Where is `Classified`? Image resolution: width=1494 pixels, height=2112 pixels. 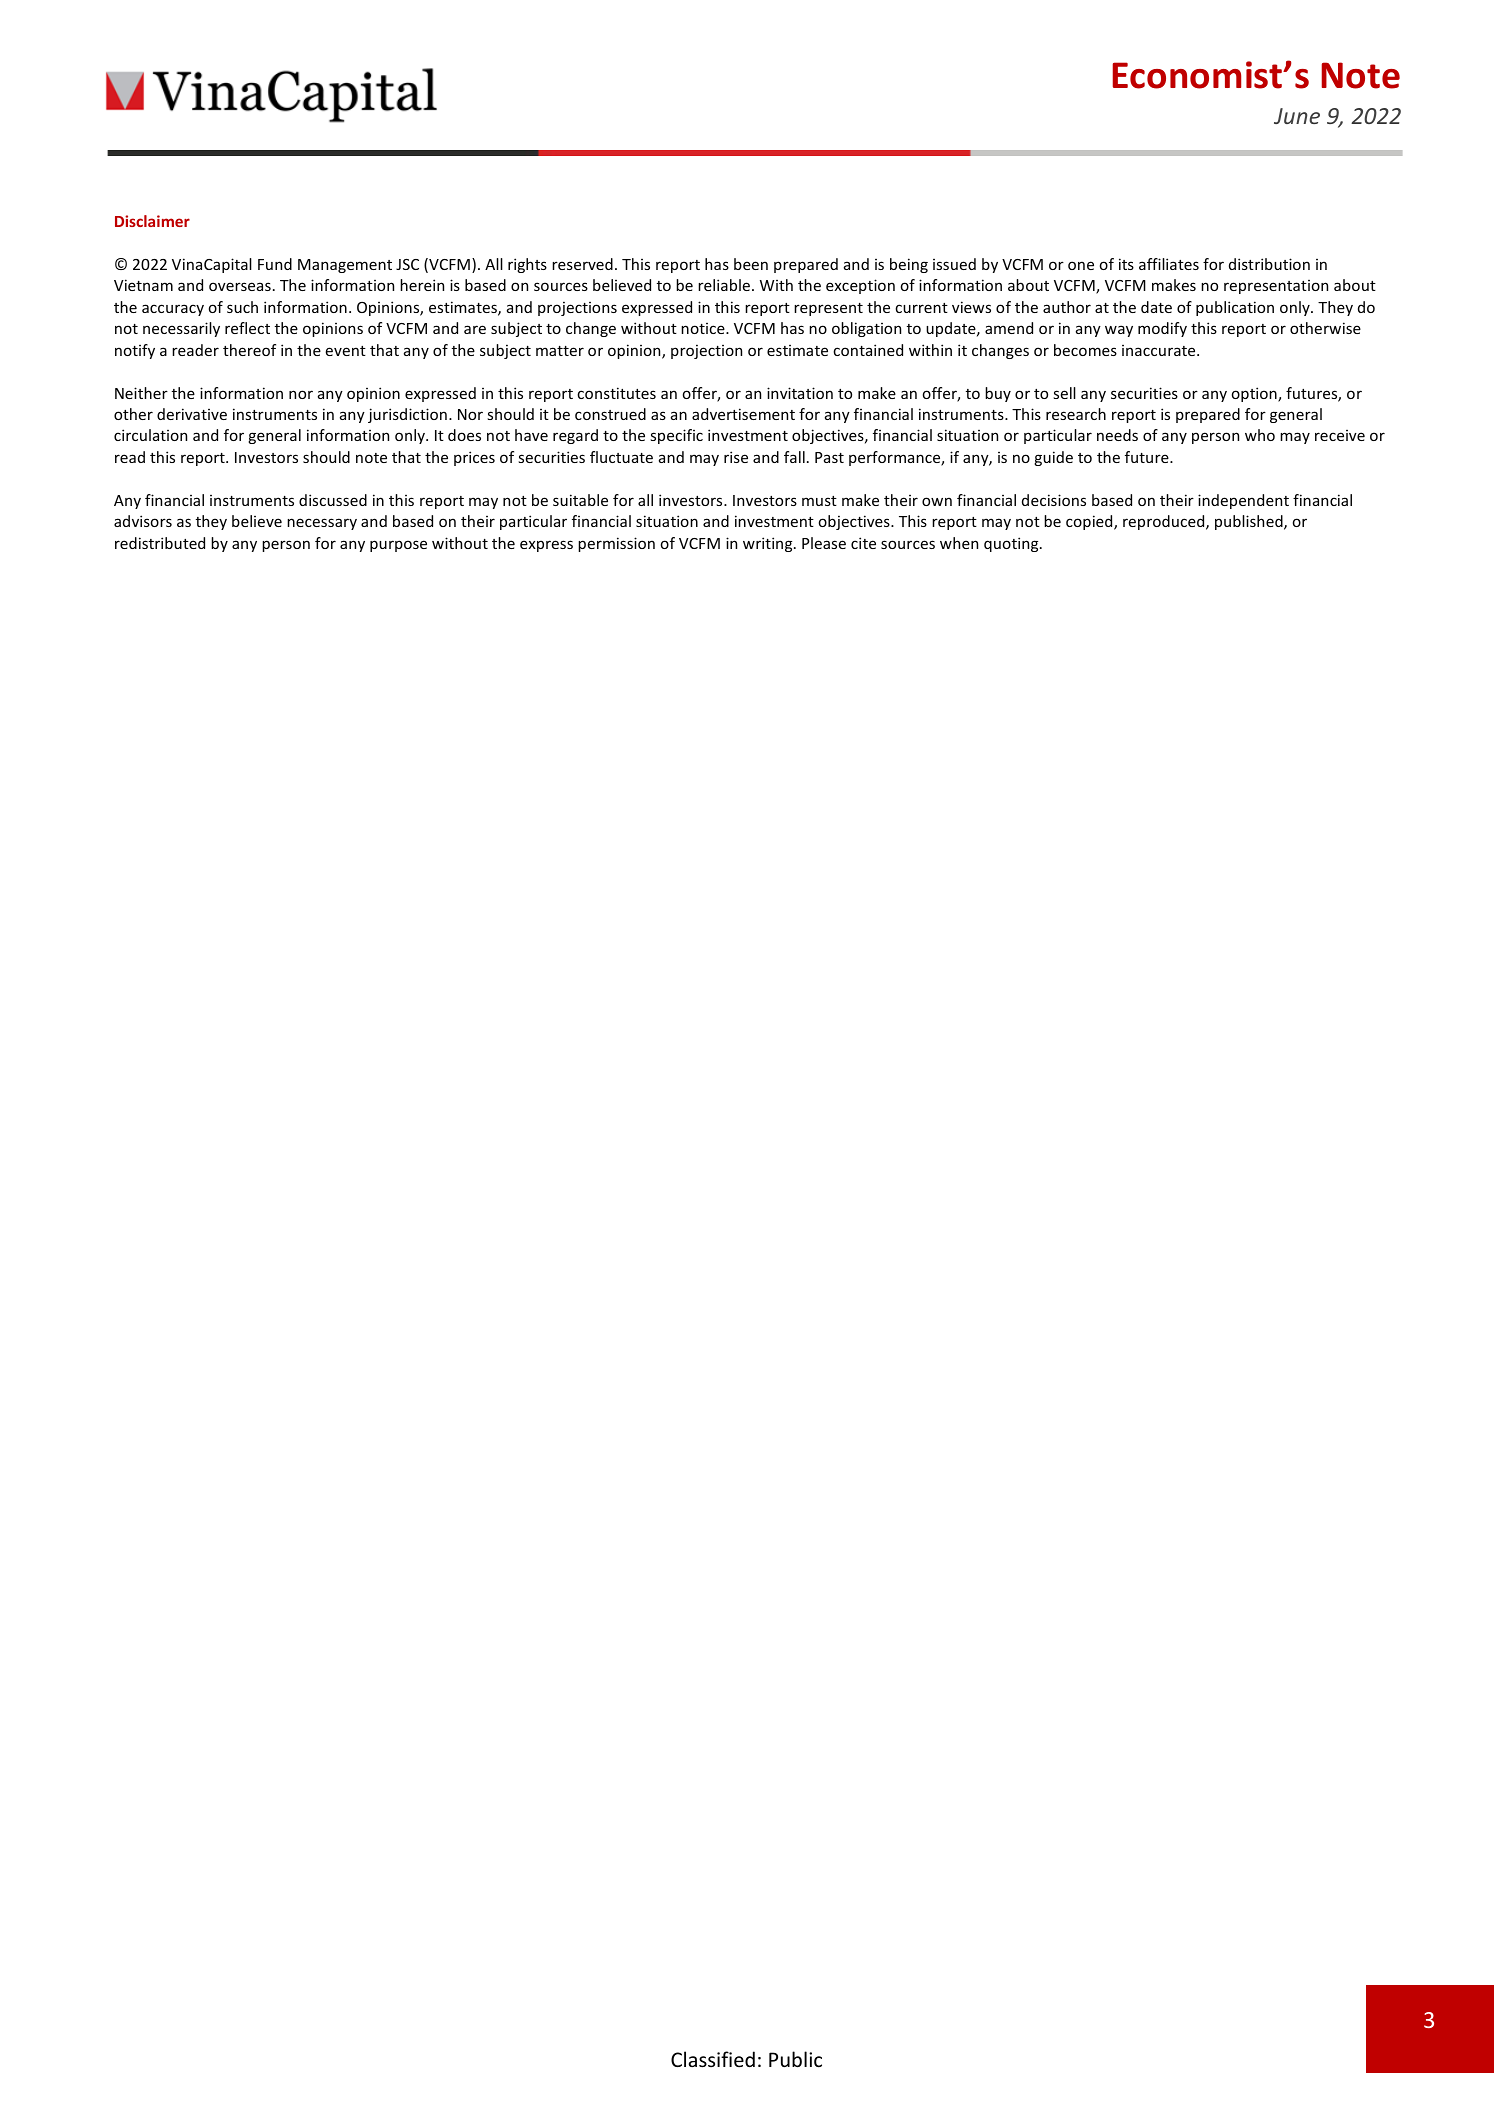
Classified is located at coordinates (713, 2059).
